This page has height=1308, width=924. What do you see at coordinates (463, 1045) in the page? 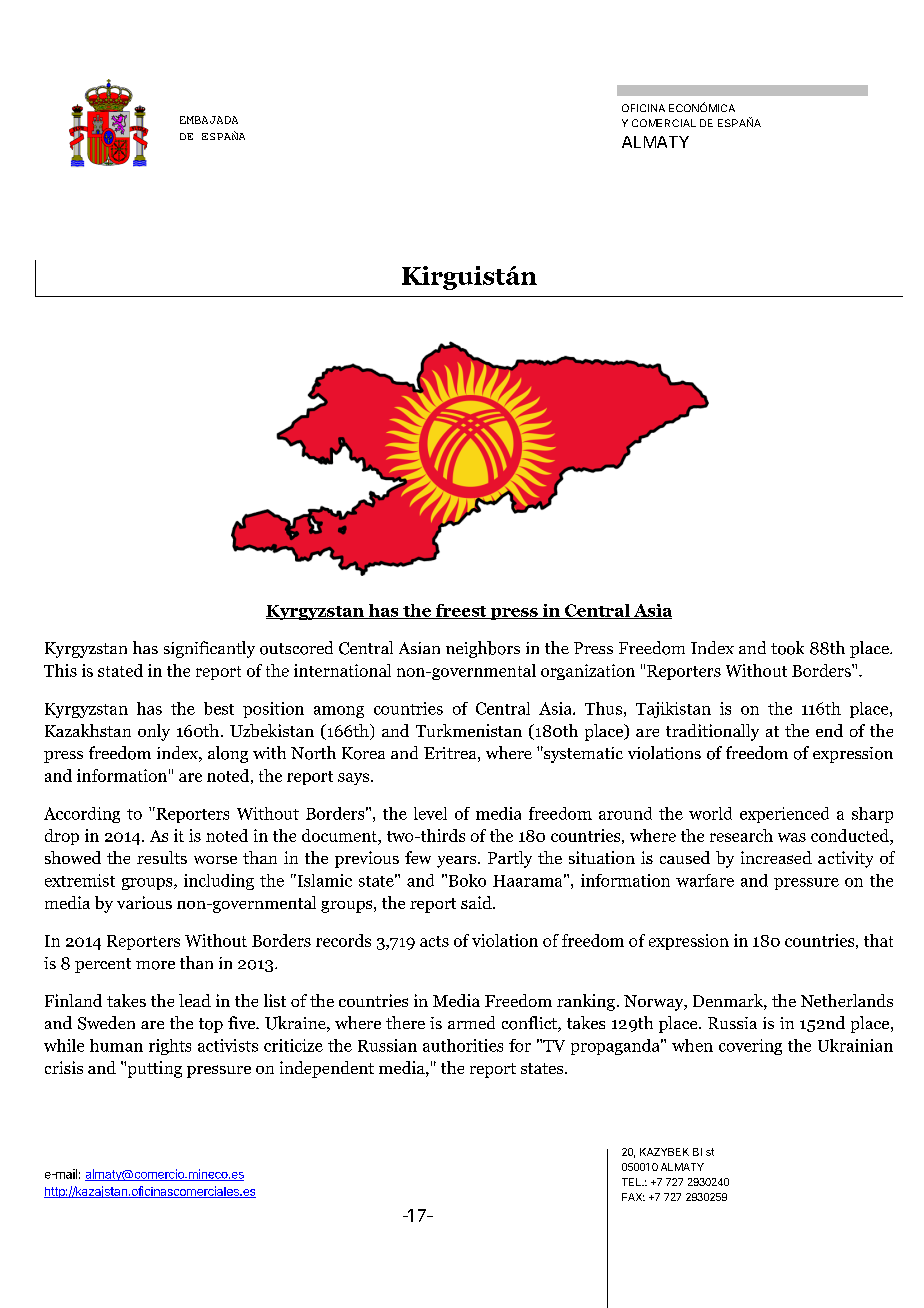
I see `authorities` at bounding box center [463, 1045].
